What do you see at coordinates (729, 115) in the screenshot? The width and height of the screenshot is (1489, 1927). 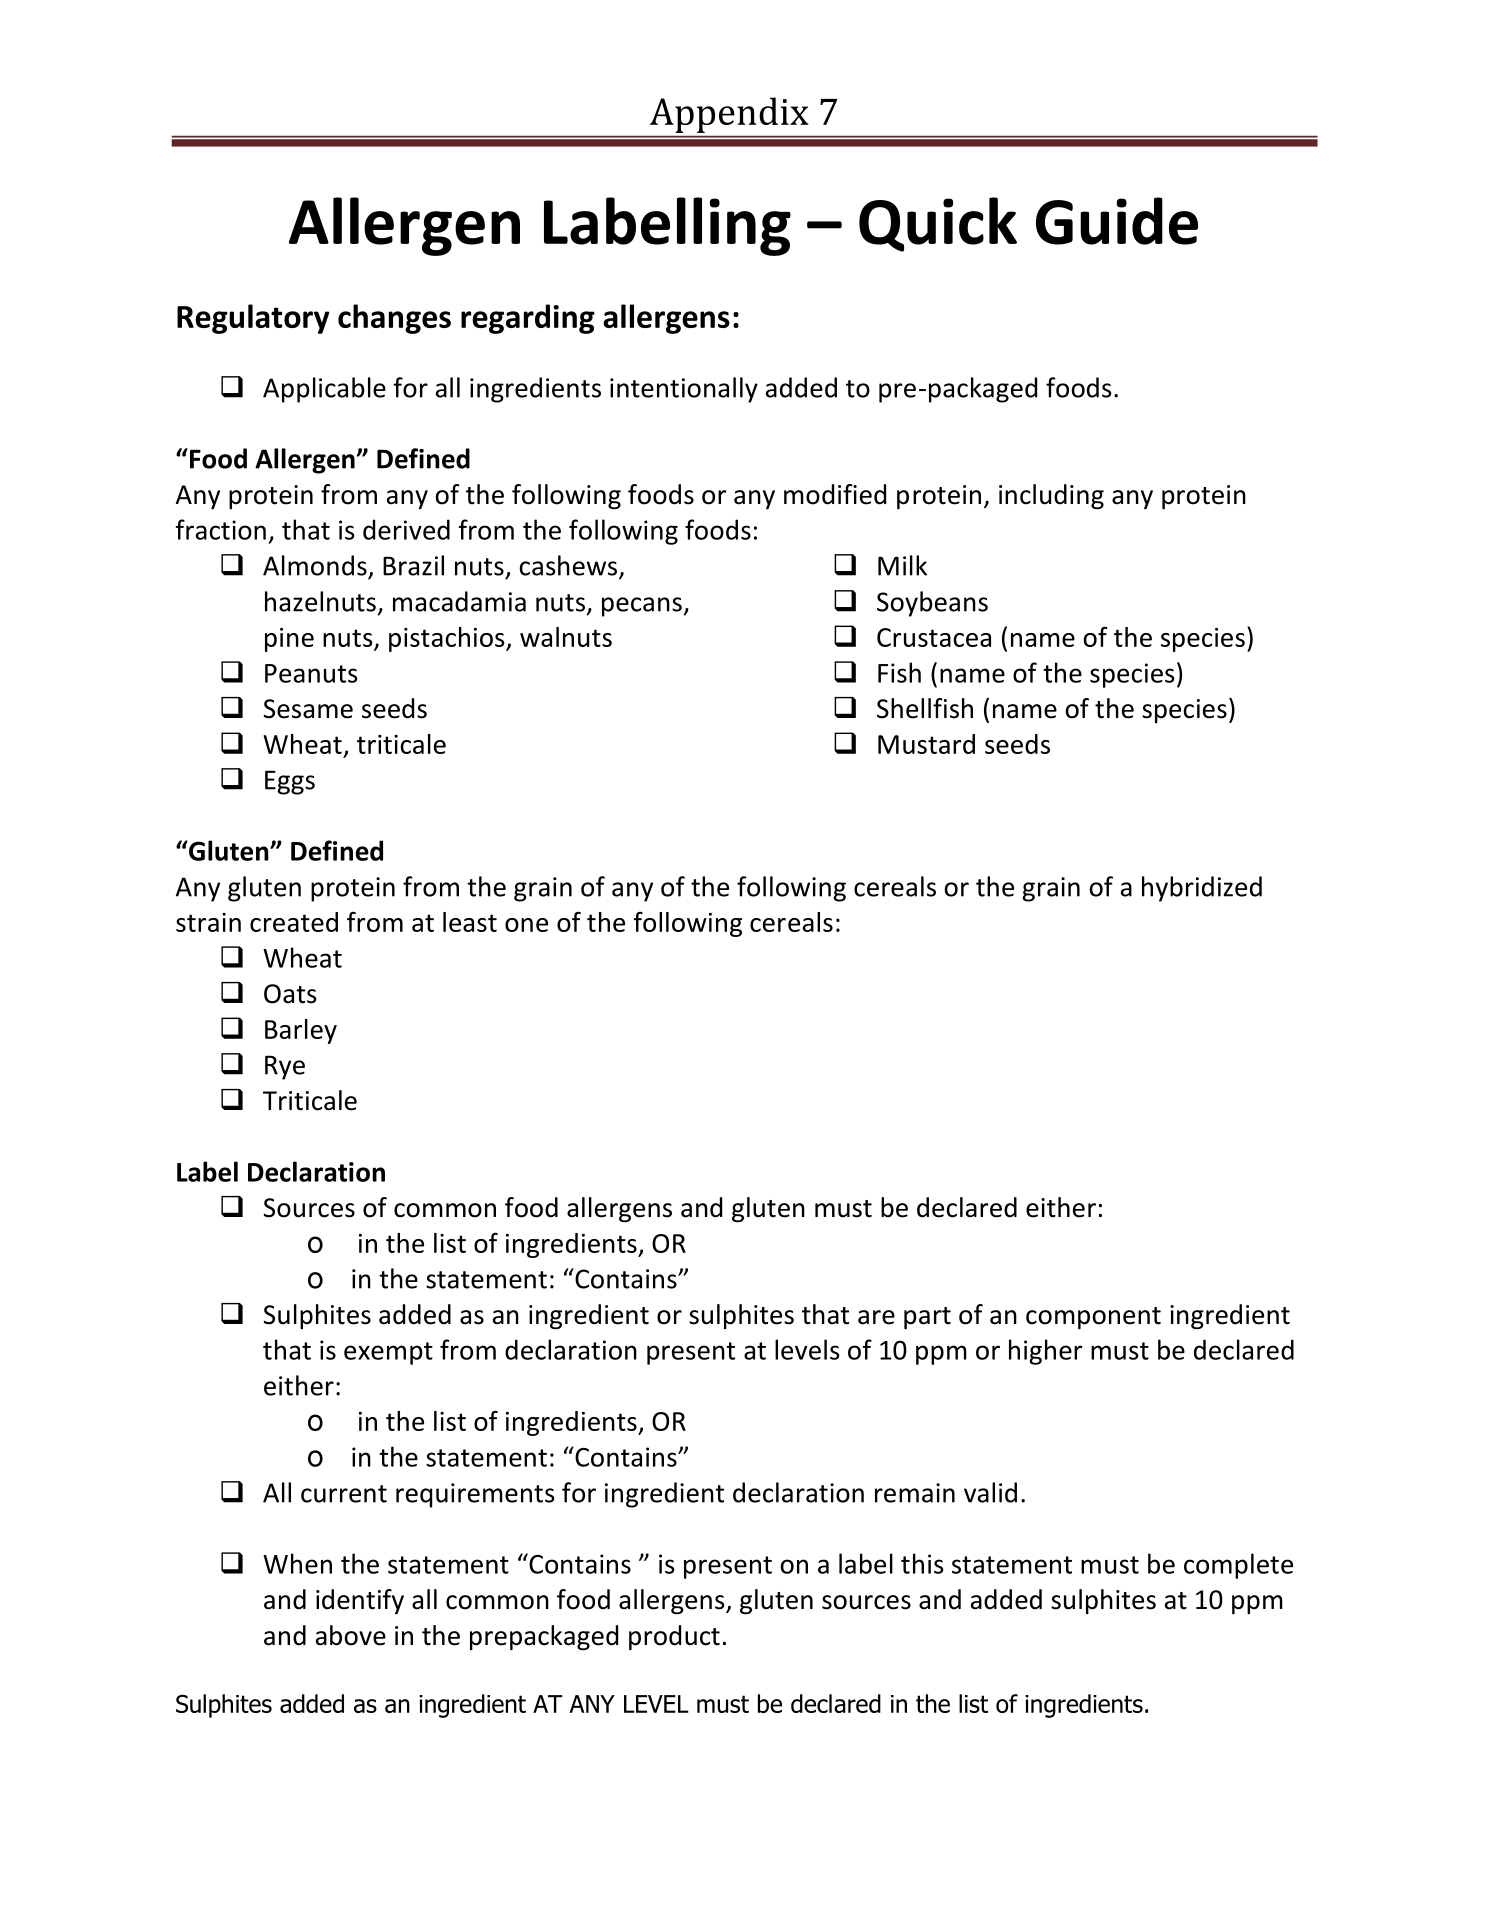 I see `Appendix` at bounding box center [729, 115].
